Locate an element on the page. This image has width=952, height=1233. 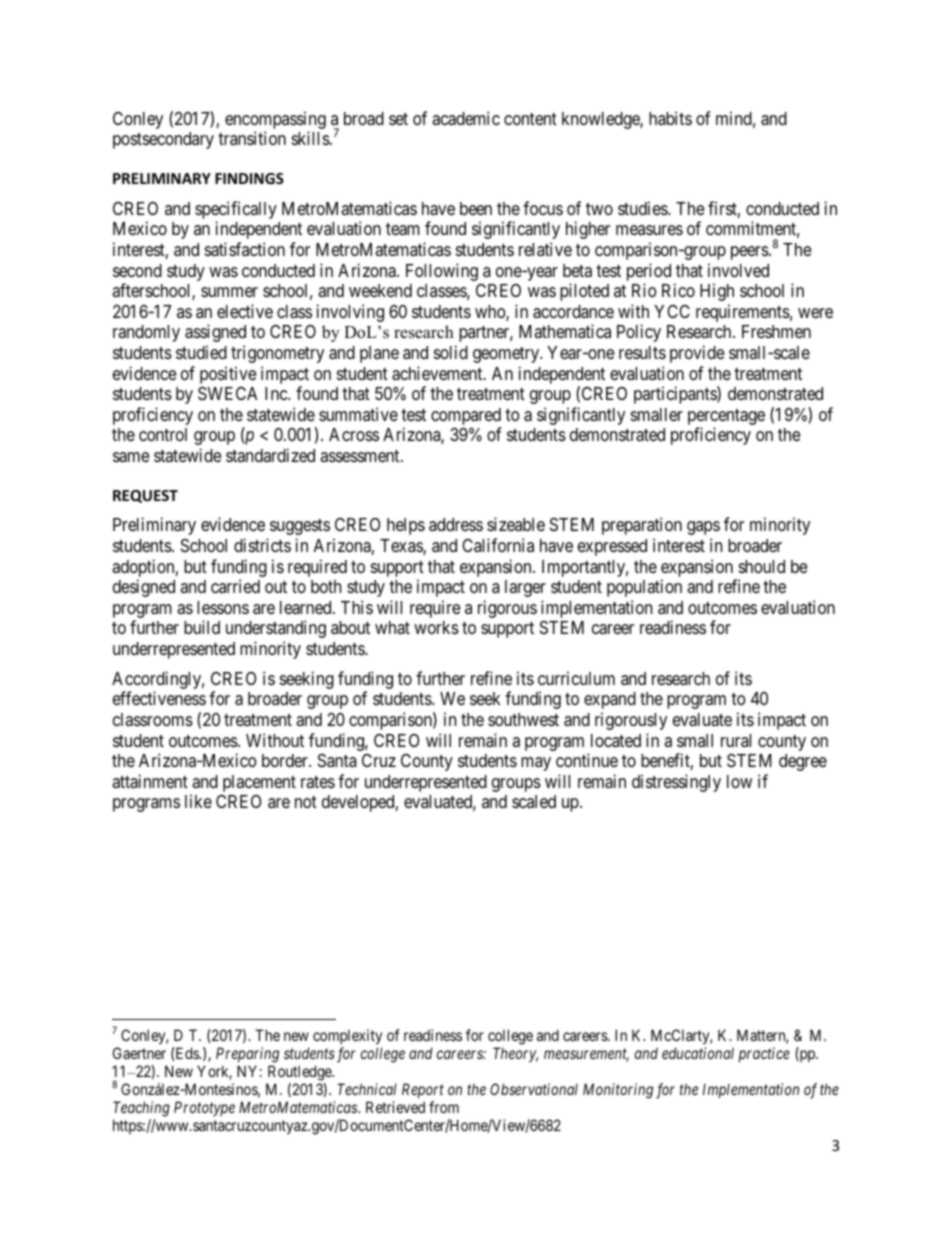
Prototype is located at coordinates (204, 1108).
